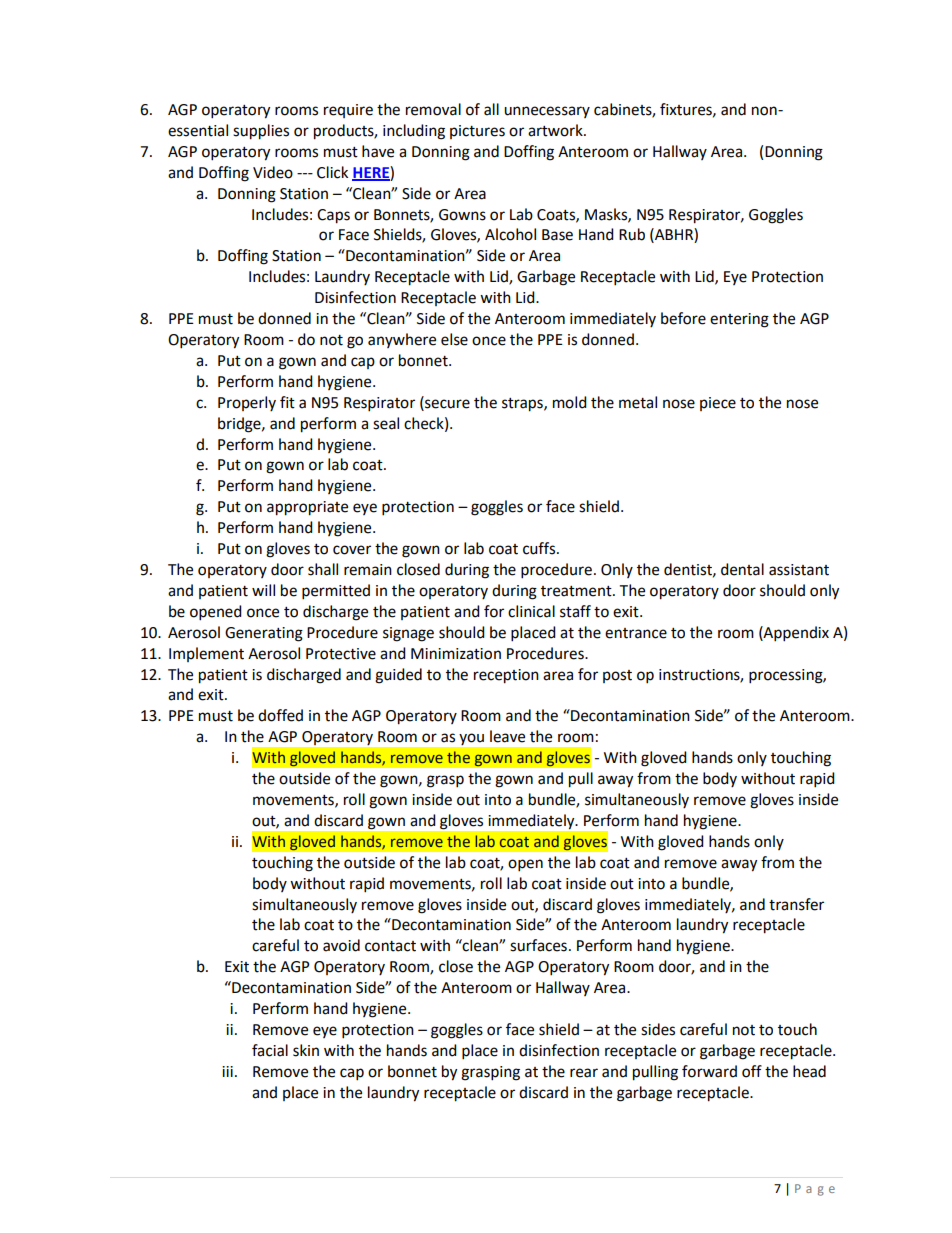 This document has width=952, height=1233. What do you see at coordinates (477, 132) in the document?
I see `pictures` at bounding box center [477, 132].
